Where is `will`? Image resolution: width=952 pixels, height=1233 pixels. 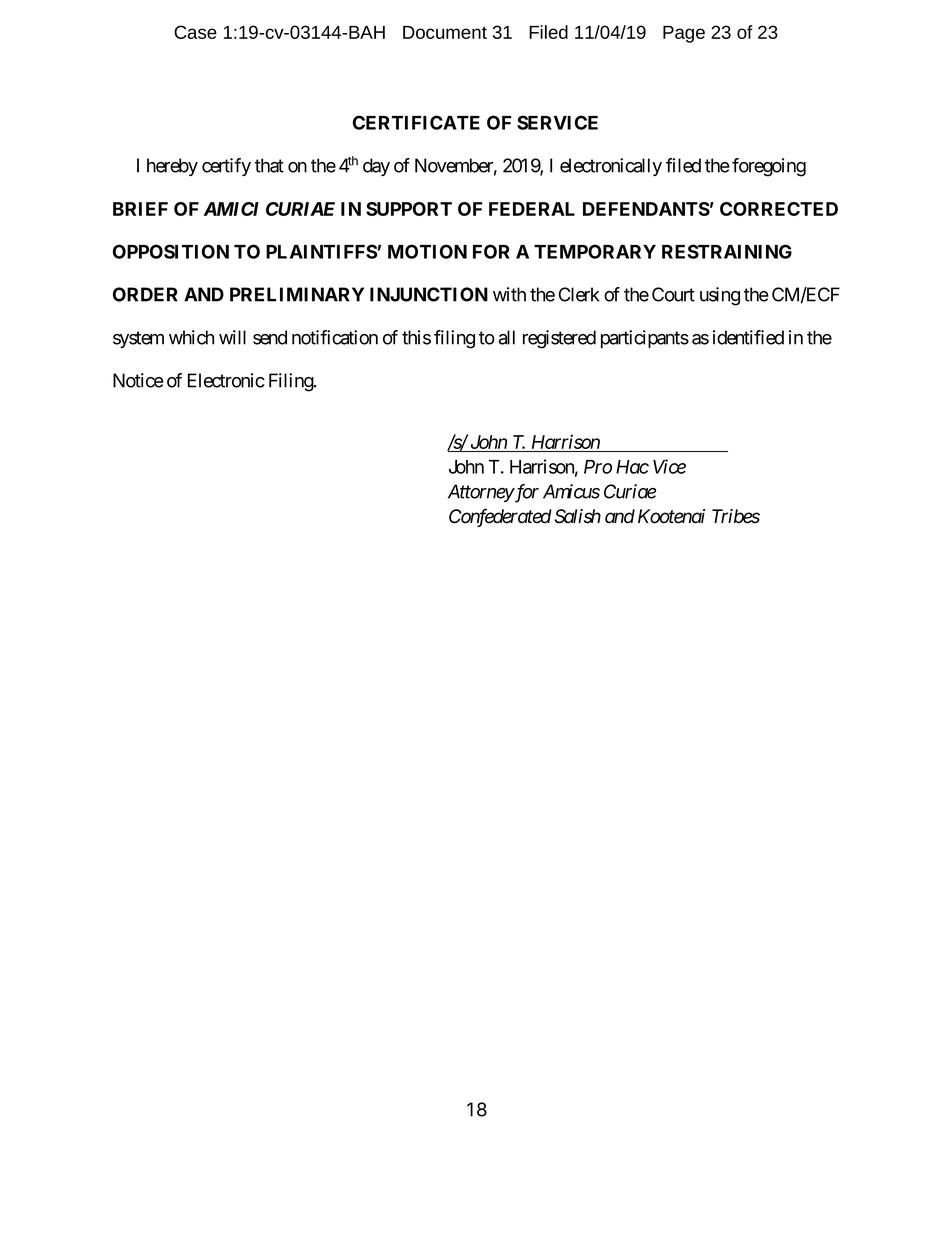
will is located at coordinates (232, 337).
